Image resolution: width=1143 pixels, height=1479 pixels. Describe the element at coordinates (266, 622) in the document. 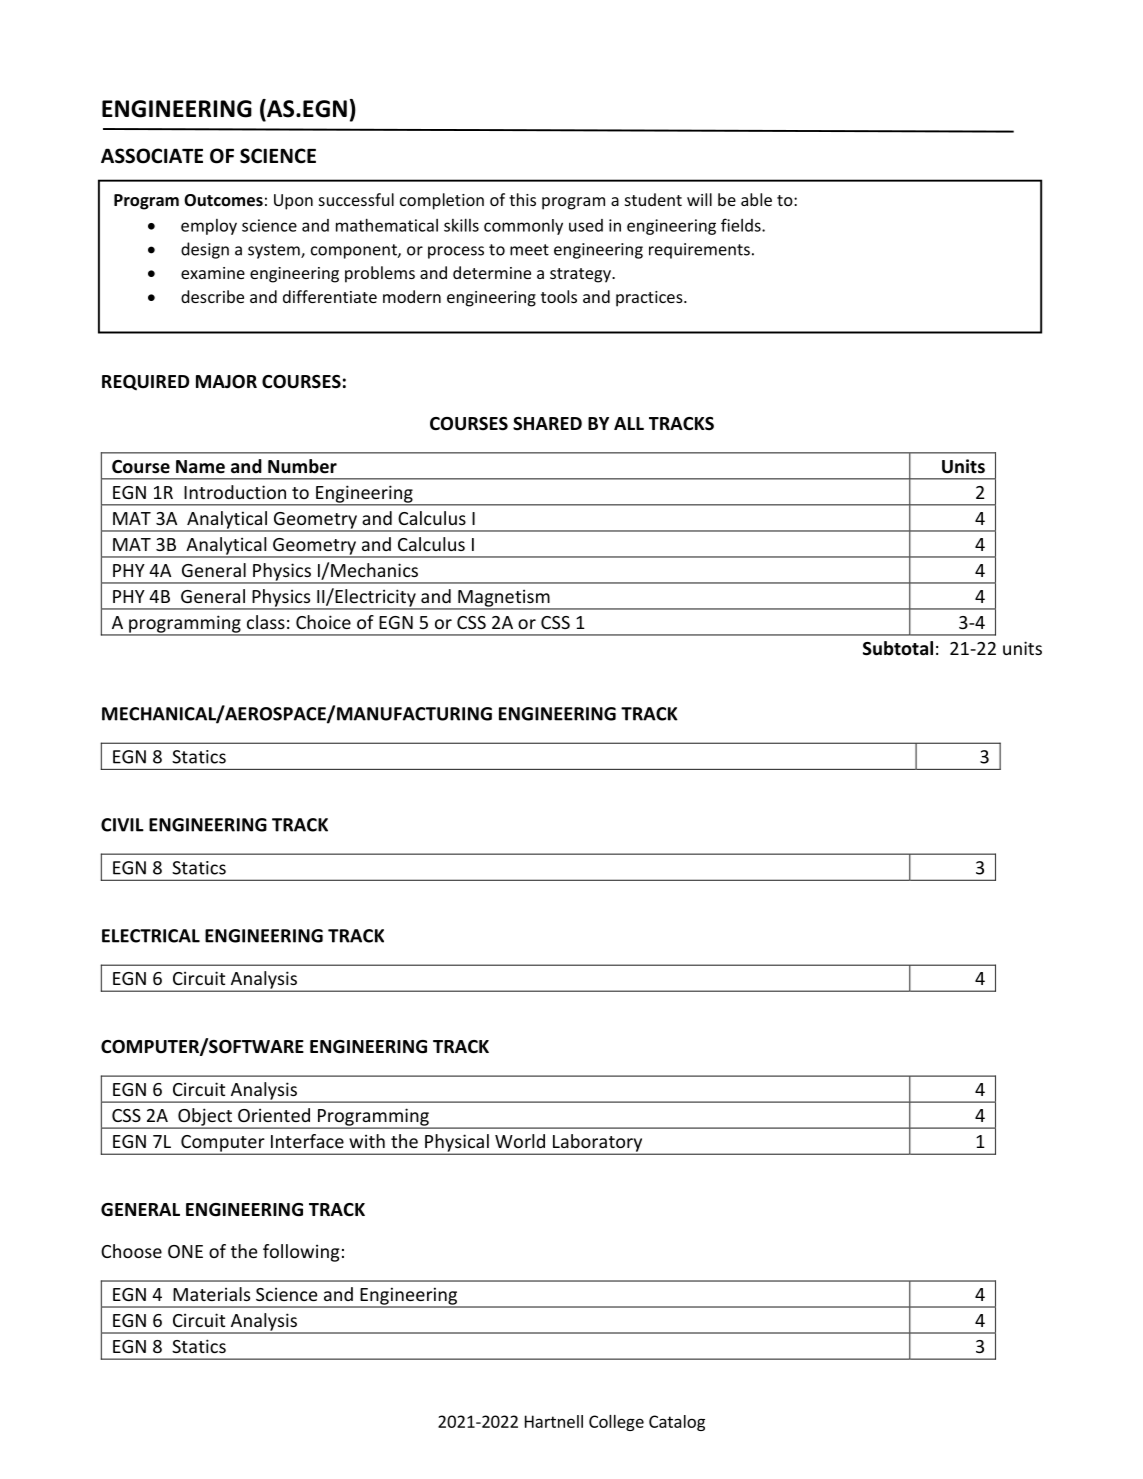

I see `class` at that location.
